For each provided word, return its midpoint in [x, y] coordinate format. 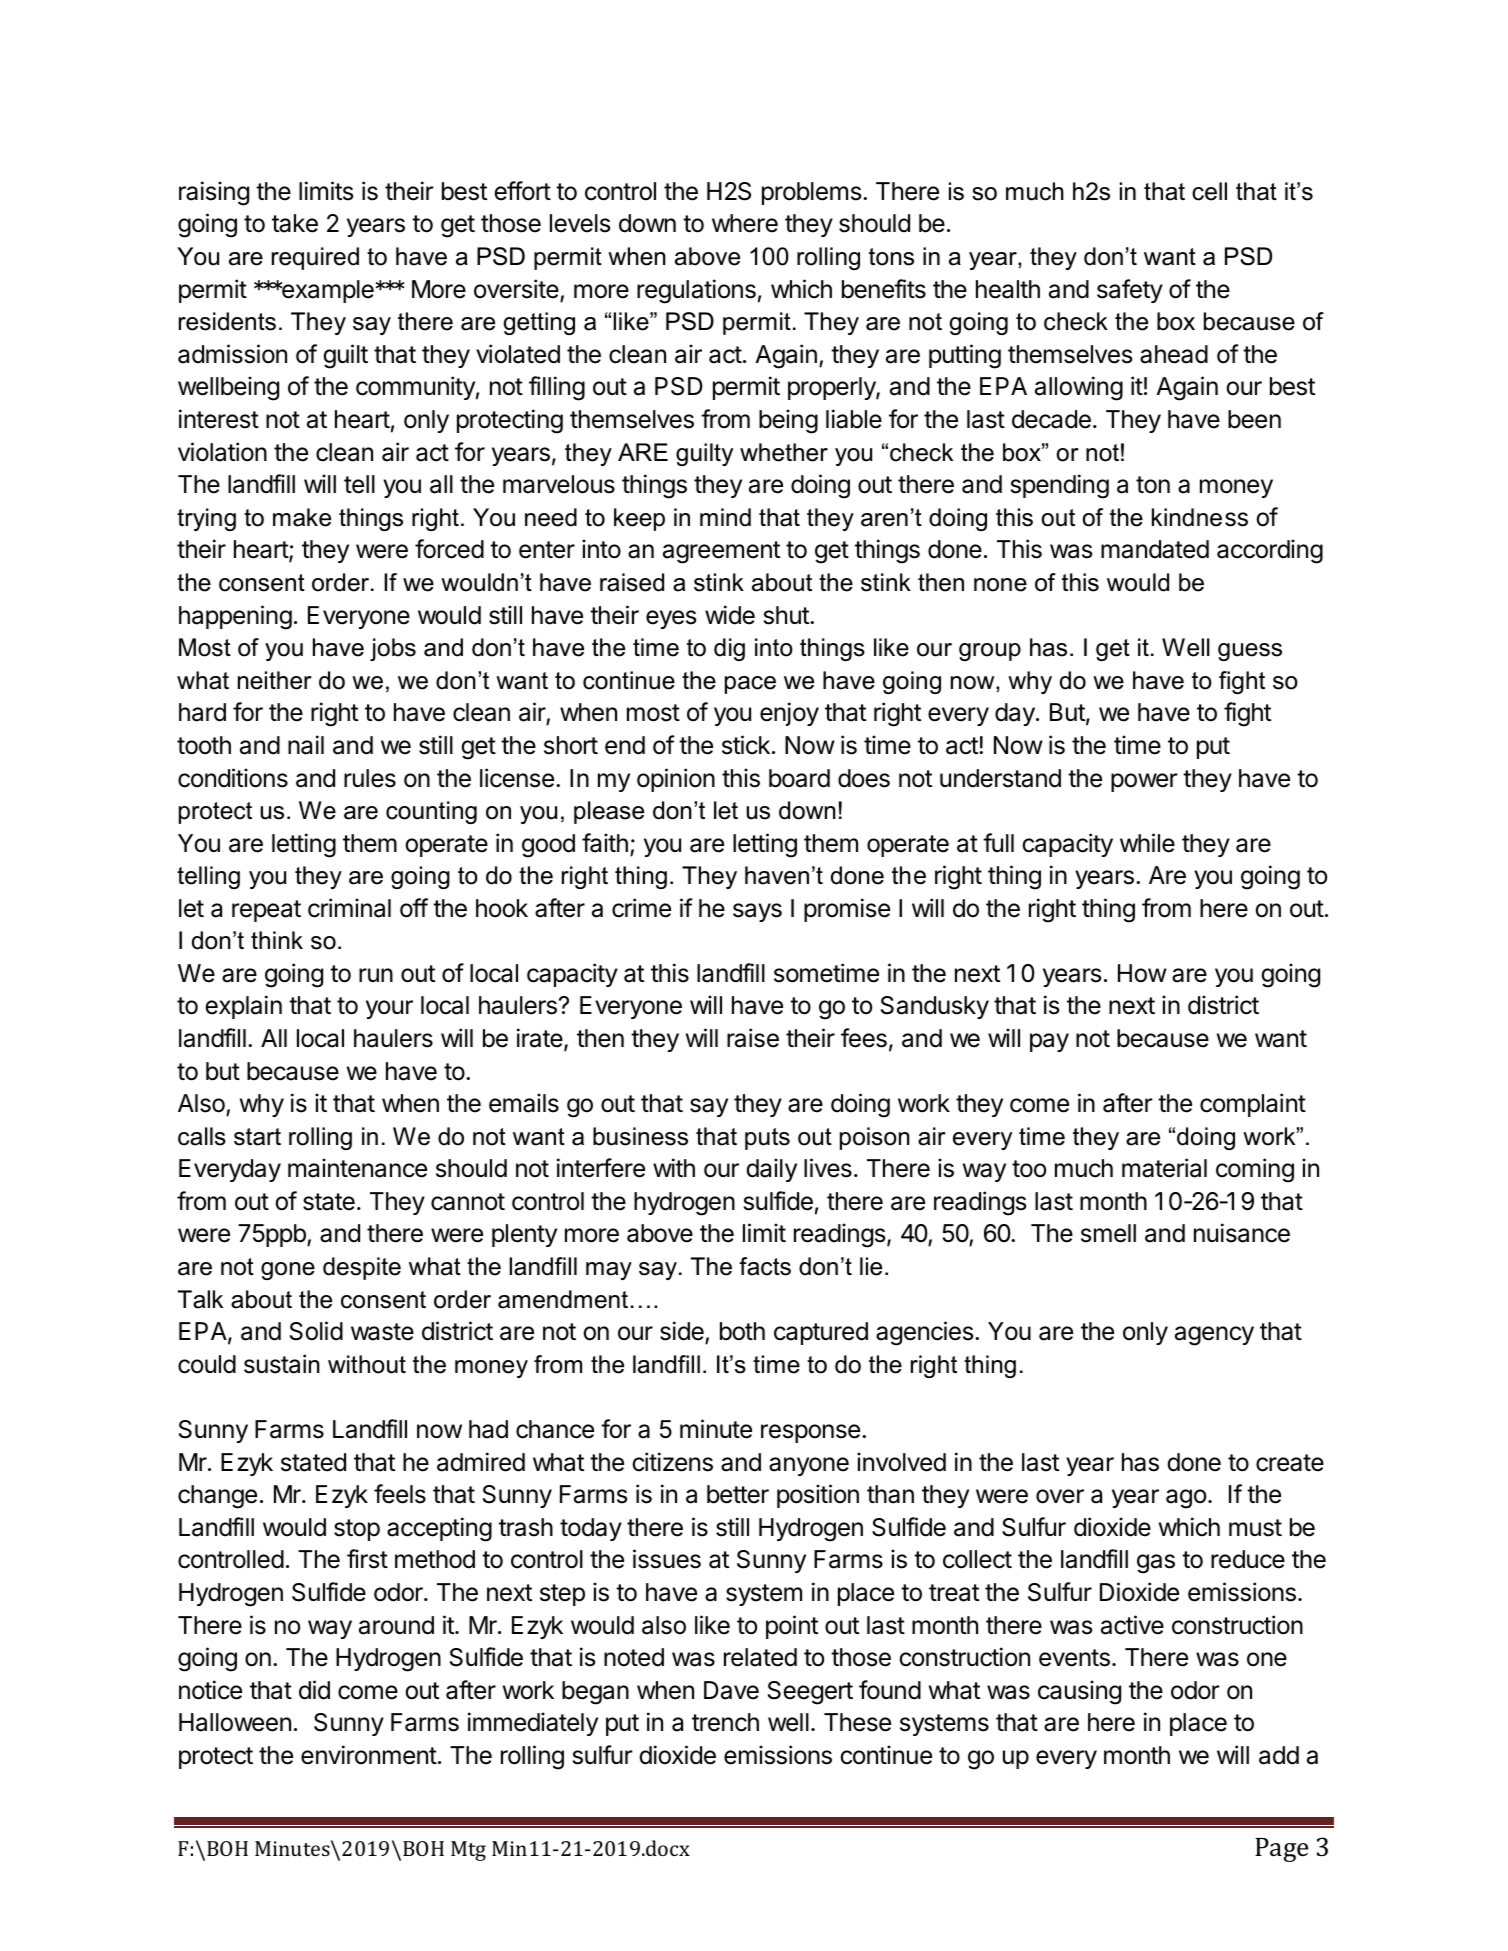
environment [369, 1755]
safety [1130, 291]
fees [864, 1038]
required [315, 258]
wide [730, 615]
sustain [282, 1364]
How [1142, 973]
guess [1250, 652]
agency [1214, 1336]
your [389, 1009]
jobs [393, 649]
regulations [696, 291]
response [810, 1433]
